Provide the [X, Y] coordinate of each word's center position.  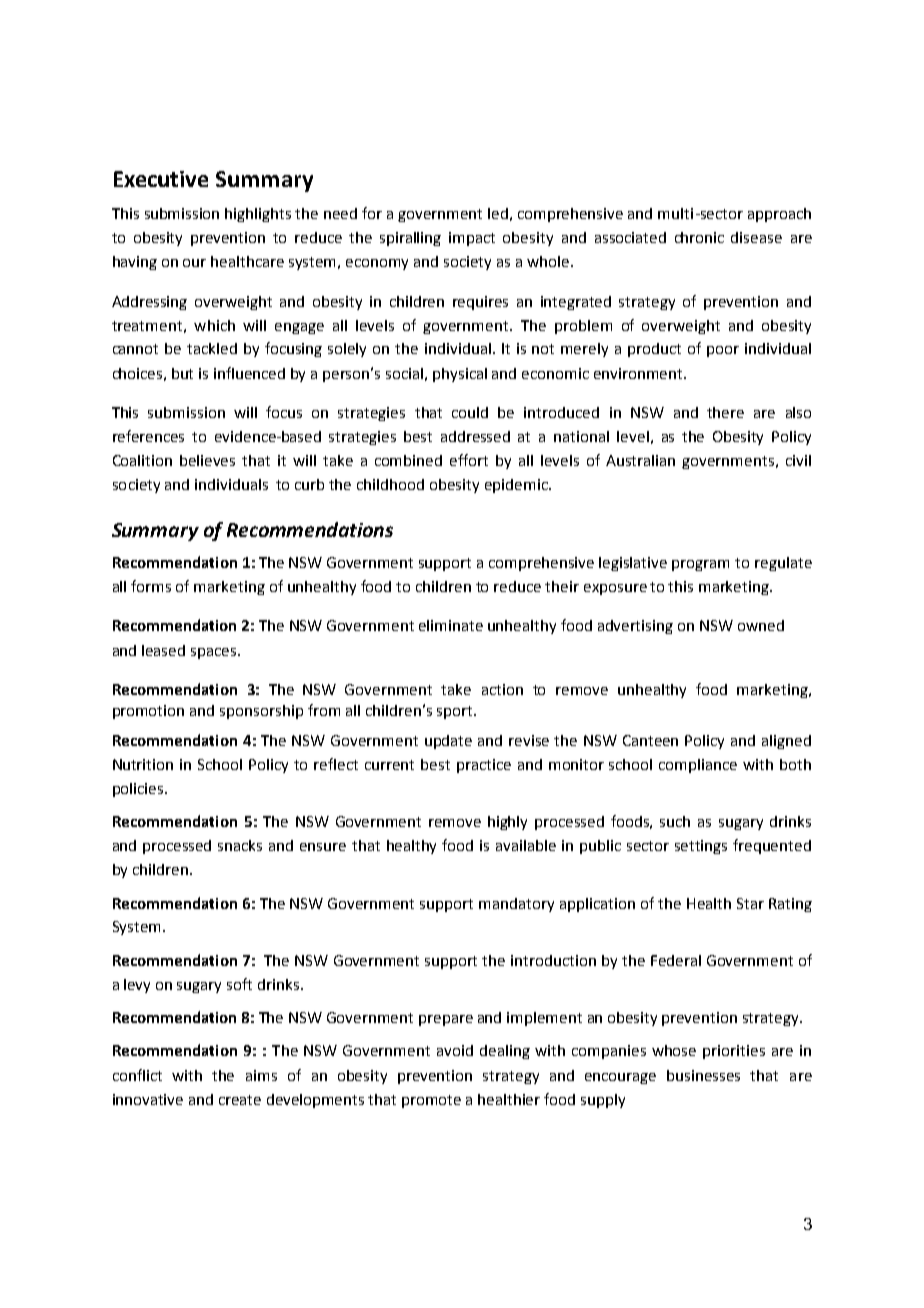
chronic [699, 237]
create [240, 1100]
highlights [258, 215]
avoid [455, 1050]
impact [472, 239]
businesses [703, 1075]
